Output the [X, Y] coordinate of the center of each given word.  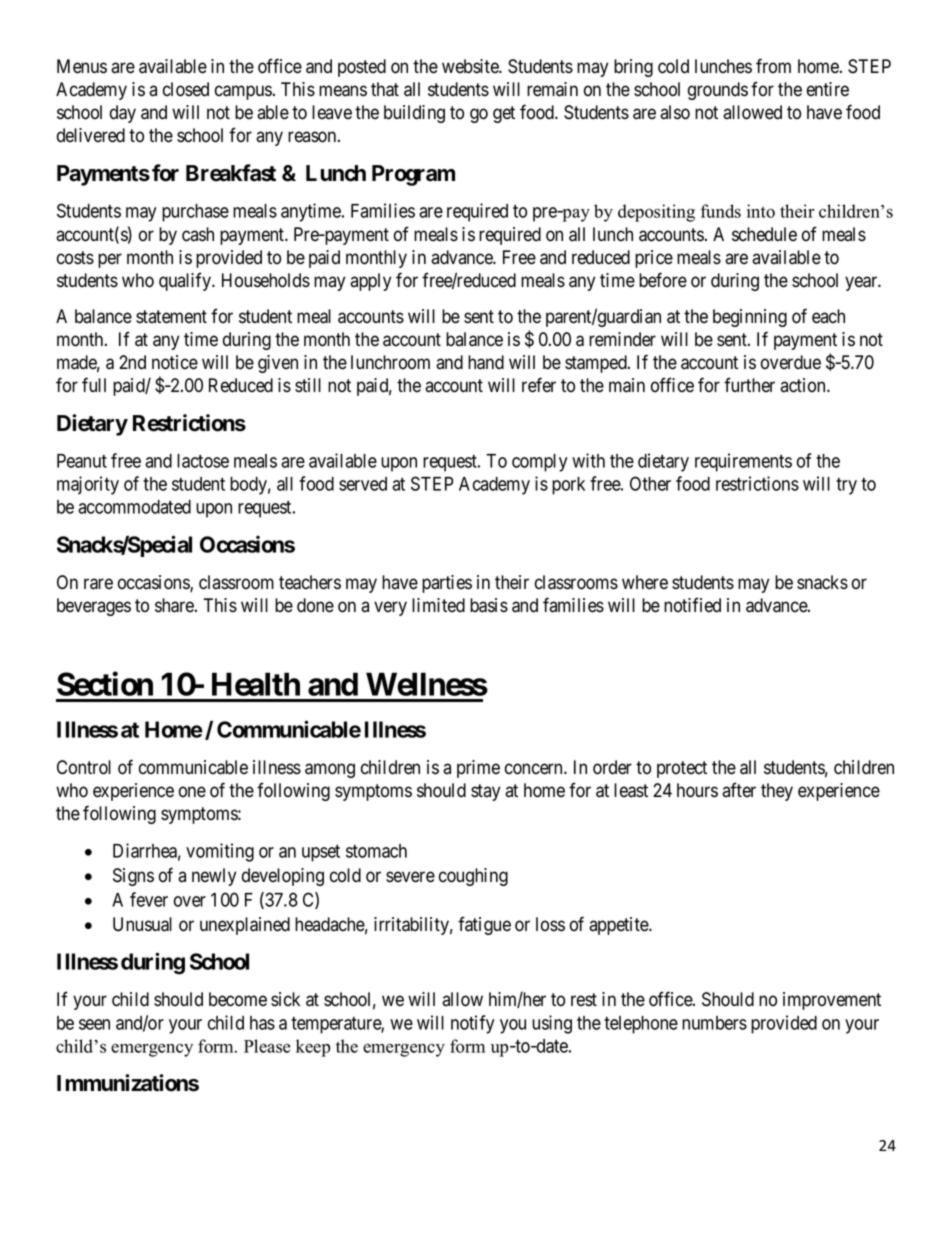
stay [485, 792]
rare [98, 584]
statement [171, 317]
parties [447, 584]
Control [84, 767]
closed [186, 89]
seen [94, 1024]
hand [486, 362]
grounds [718, 91]
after [739, 790]
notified [692, 605]
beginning [750, 318]
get [504, 114]
